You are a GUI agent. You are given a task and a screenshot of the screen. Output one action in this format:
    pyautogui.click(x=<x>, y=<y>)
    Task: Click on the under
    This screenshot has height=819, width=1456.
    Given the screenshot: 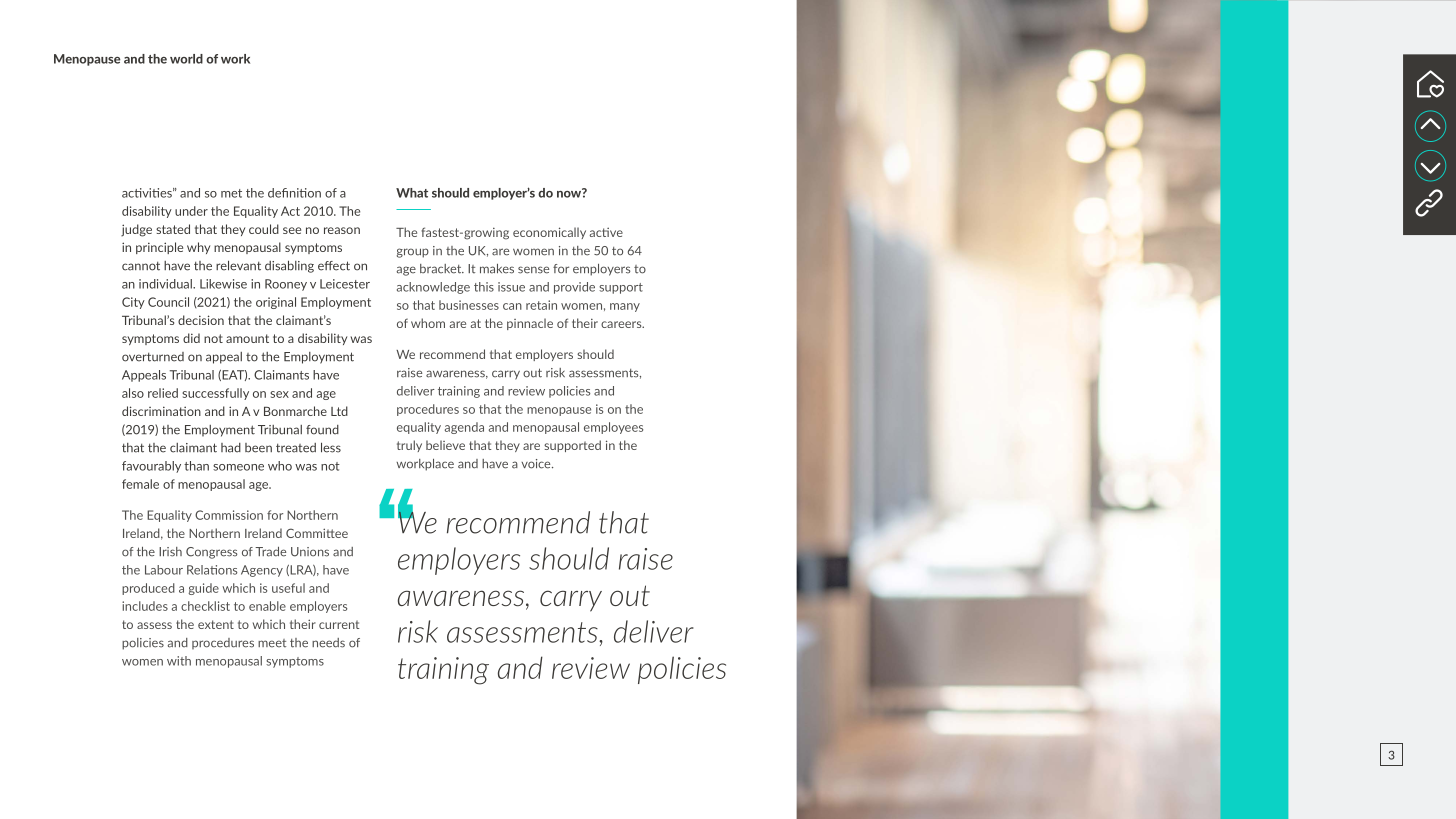 What is the action you would take?
    pyautogui.click(x=191, y=211)
